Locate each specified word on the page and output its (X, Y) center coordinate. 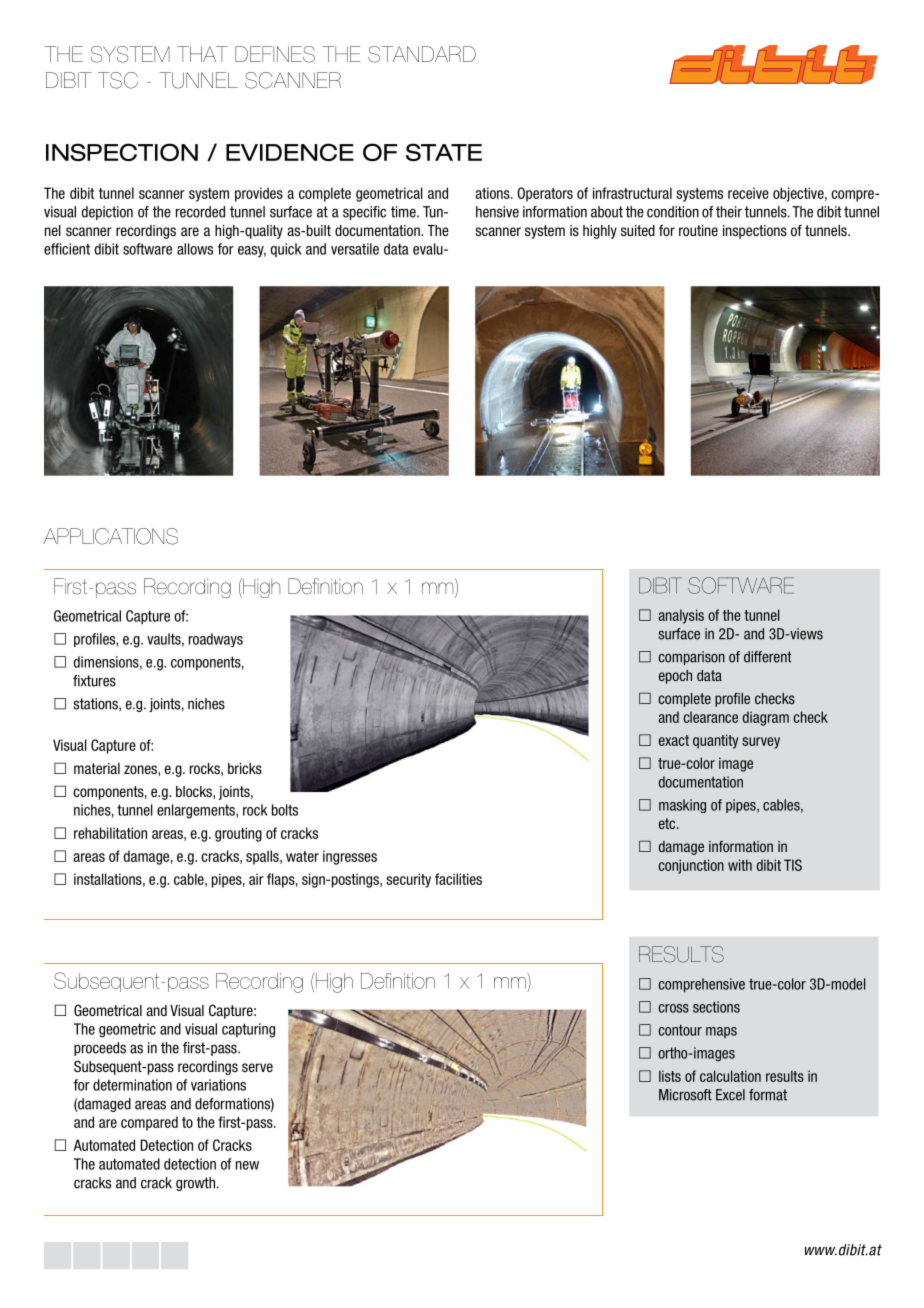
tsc (118, 80)
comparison (691, 658)
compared (149, 1123)
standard (422, 54)
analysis (681, 616)
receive (748, 193)
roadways (216, 640)
